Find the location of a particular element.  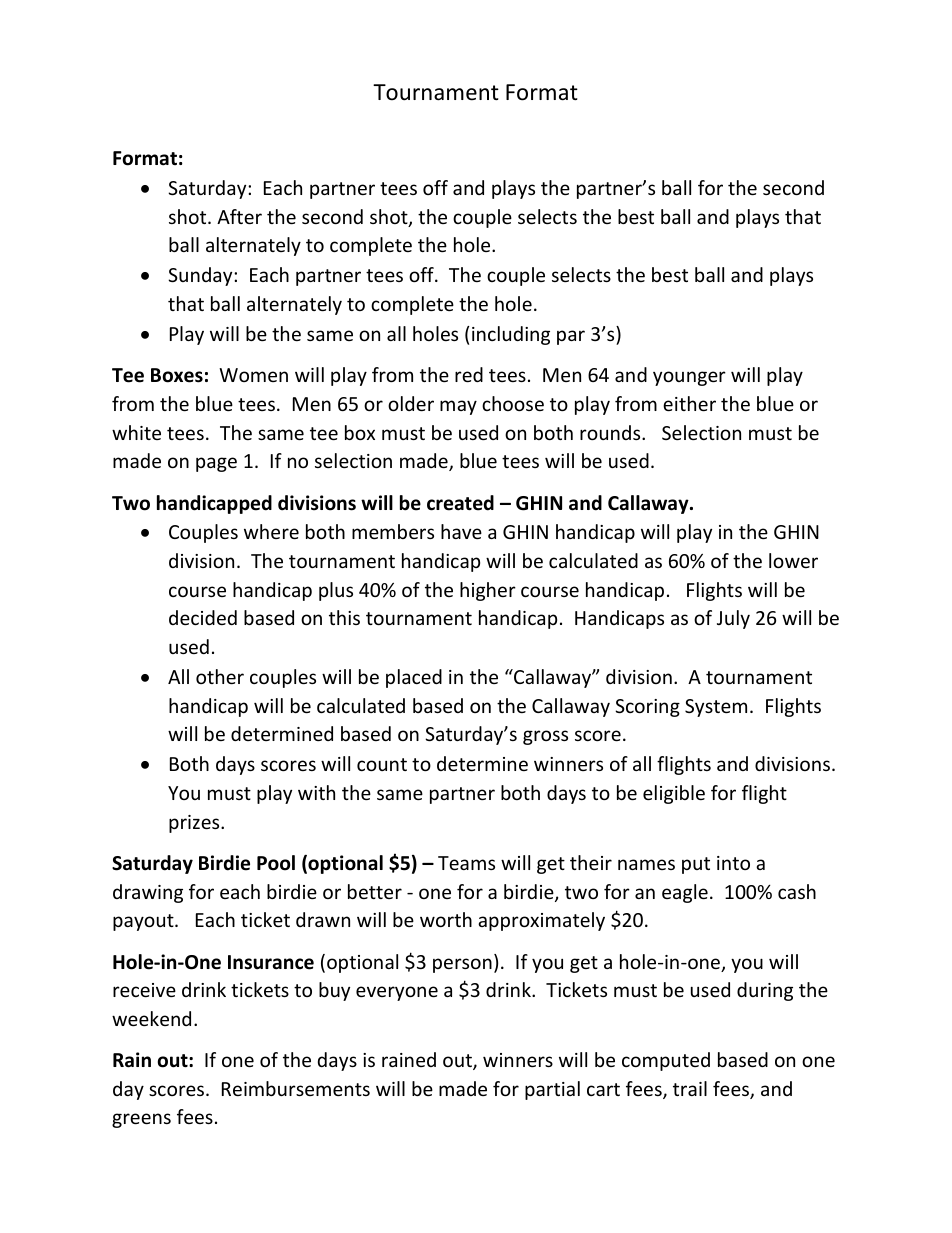

younger is located at coordinates (689, 378).
